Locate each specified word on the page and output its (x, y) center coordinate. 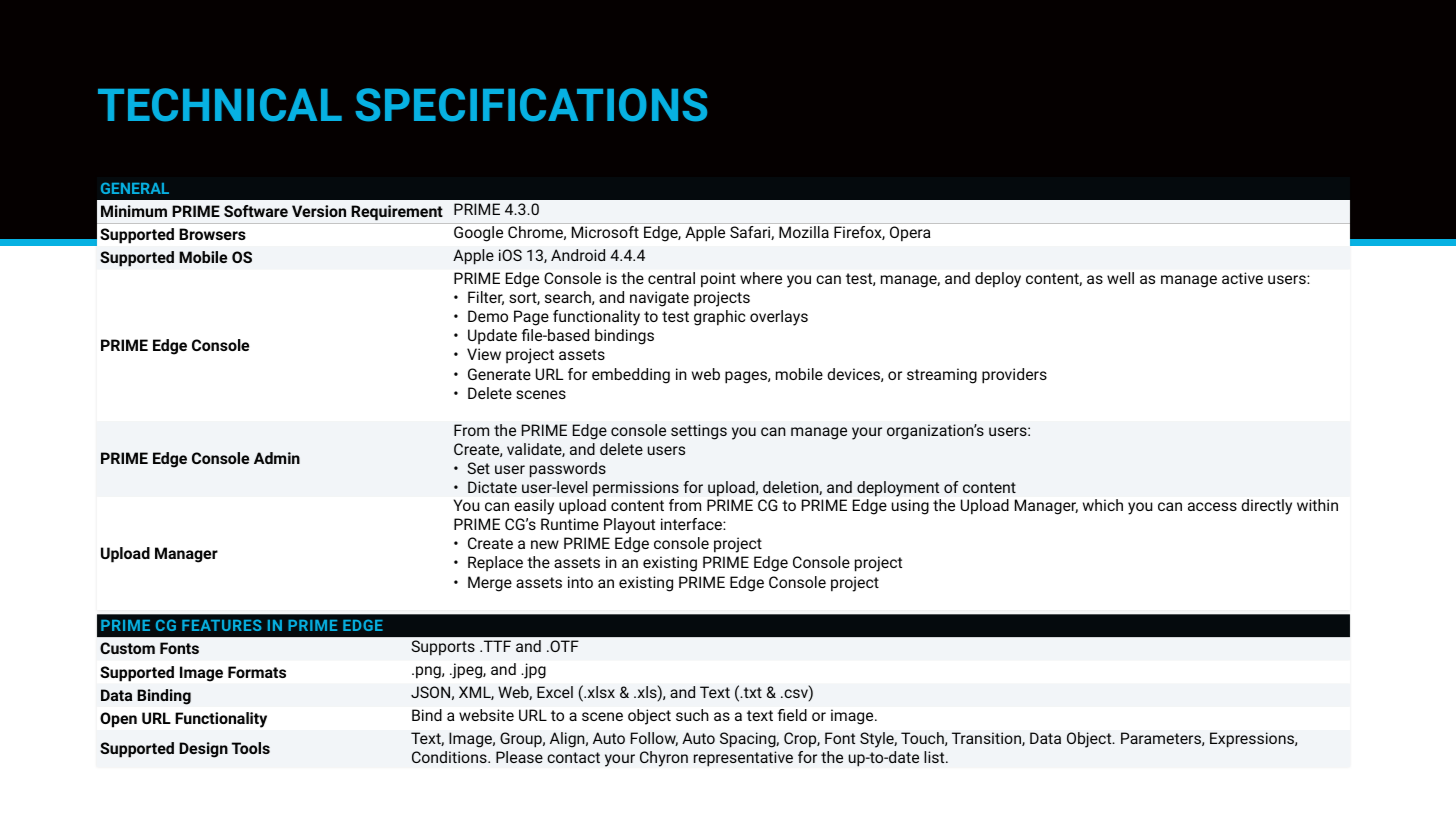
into (580, 582)
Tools (251, 748)
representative (743, 759)
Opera (910, 234)
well (1120, 278)
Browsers (212, 234)
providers (1014, 376)
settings (699, 432)
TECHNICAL (220, 105)
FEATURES (222, 625)
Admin (277, 458)
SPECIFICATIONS (531, 105)
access (1212, 506)
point (718, 280)
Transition (987, 739)
